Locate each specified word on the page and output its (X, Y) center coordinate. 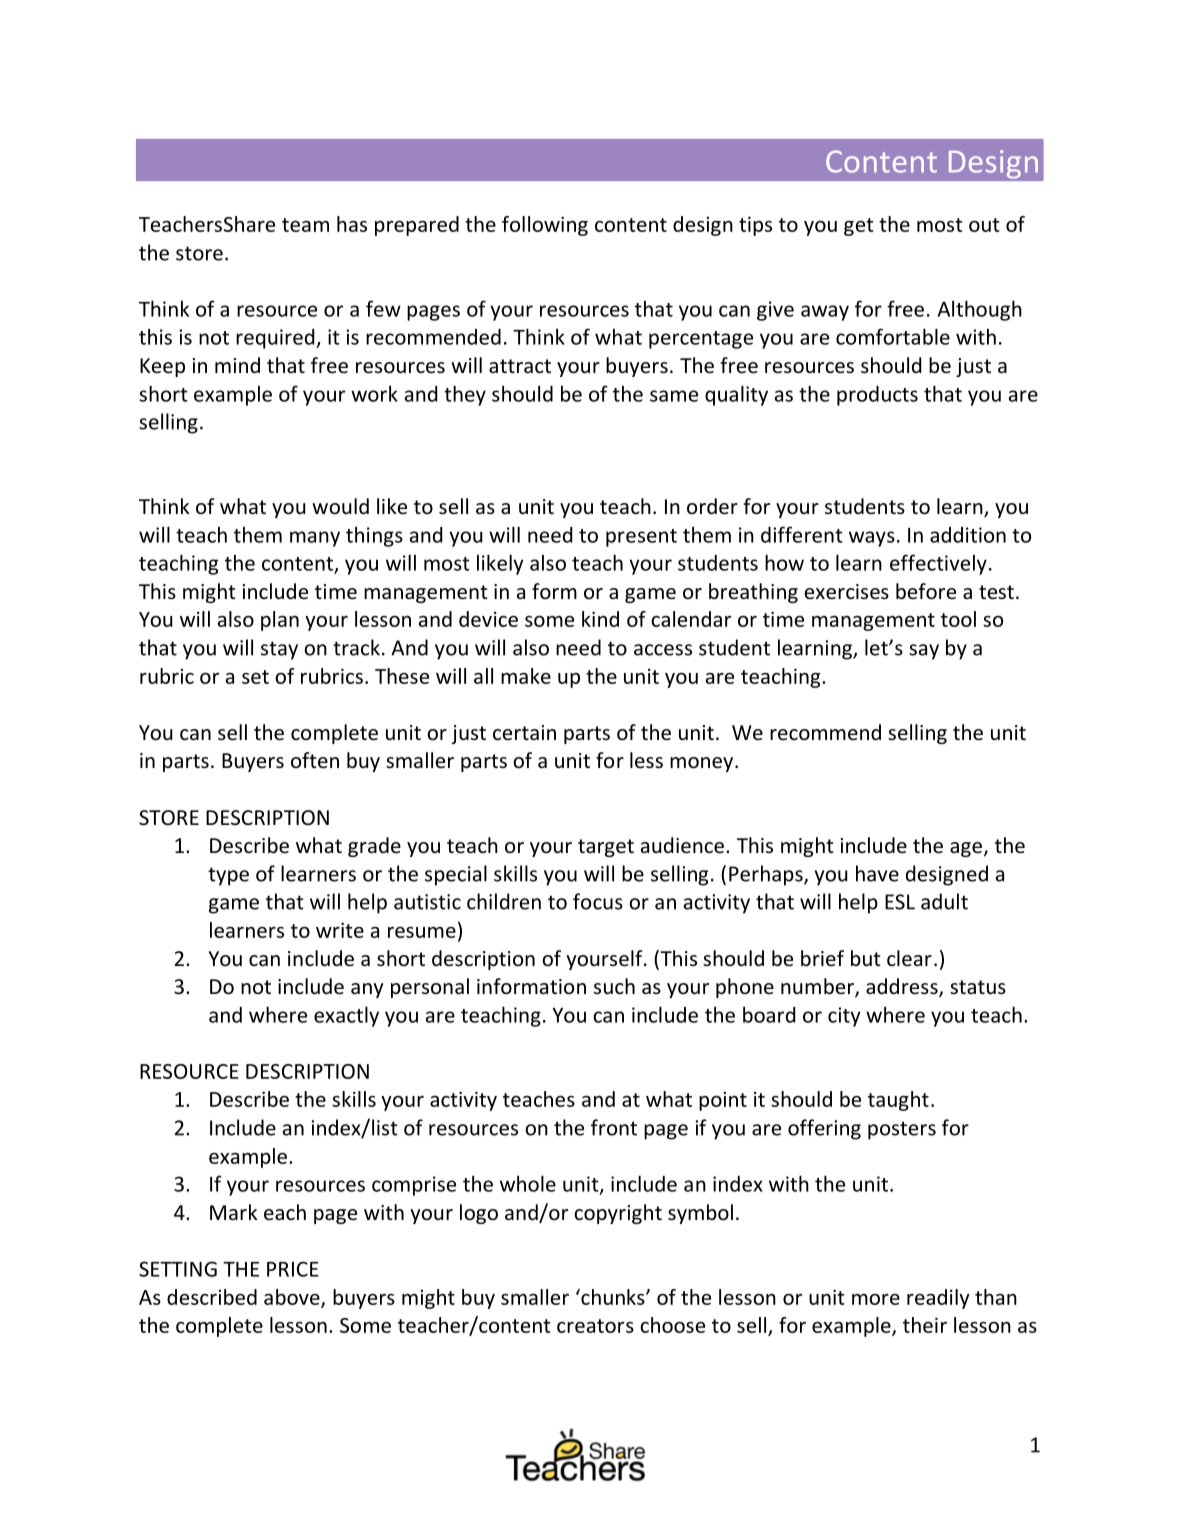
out (984, 225)
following (545, 226)
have (877, 873)
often (315, 760)
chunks (613, 1297)
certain (524, 733)
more (876, 1299)
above (293, 1298)
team (305, 225)
